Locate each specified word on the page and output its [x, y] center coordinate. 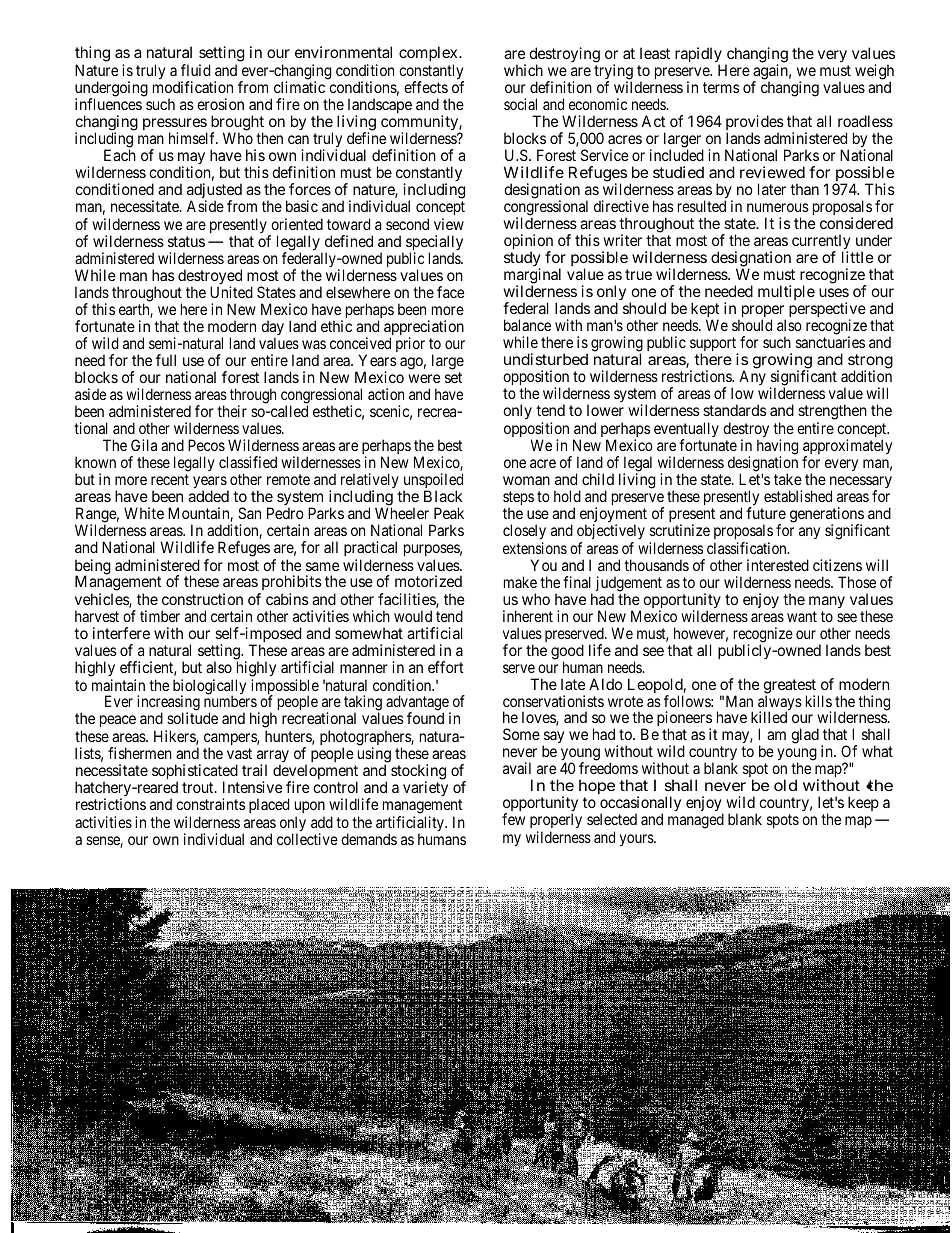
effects [426, 87]
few [513, 819]
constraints [210, 804]
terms [721, 87]
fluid [195, 70]
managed [696, 821]
